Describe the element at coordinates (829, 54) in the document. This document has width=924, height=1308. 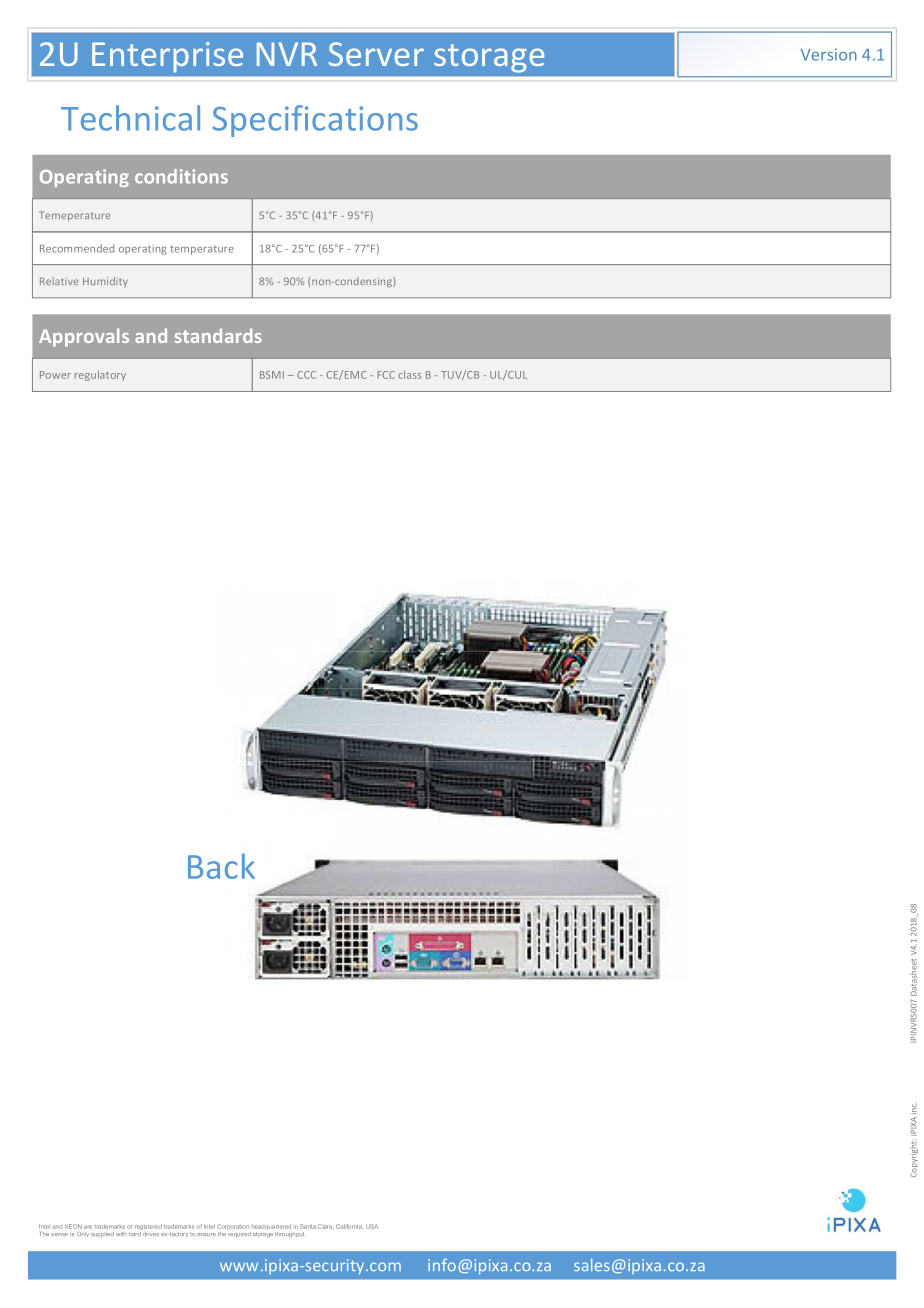
I see `Version` at that location.
